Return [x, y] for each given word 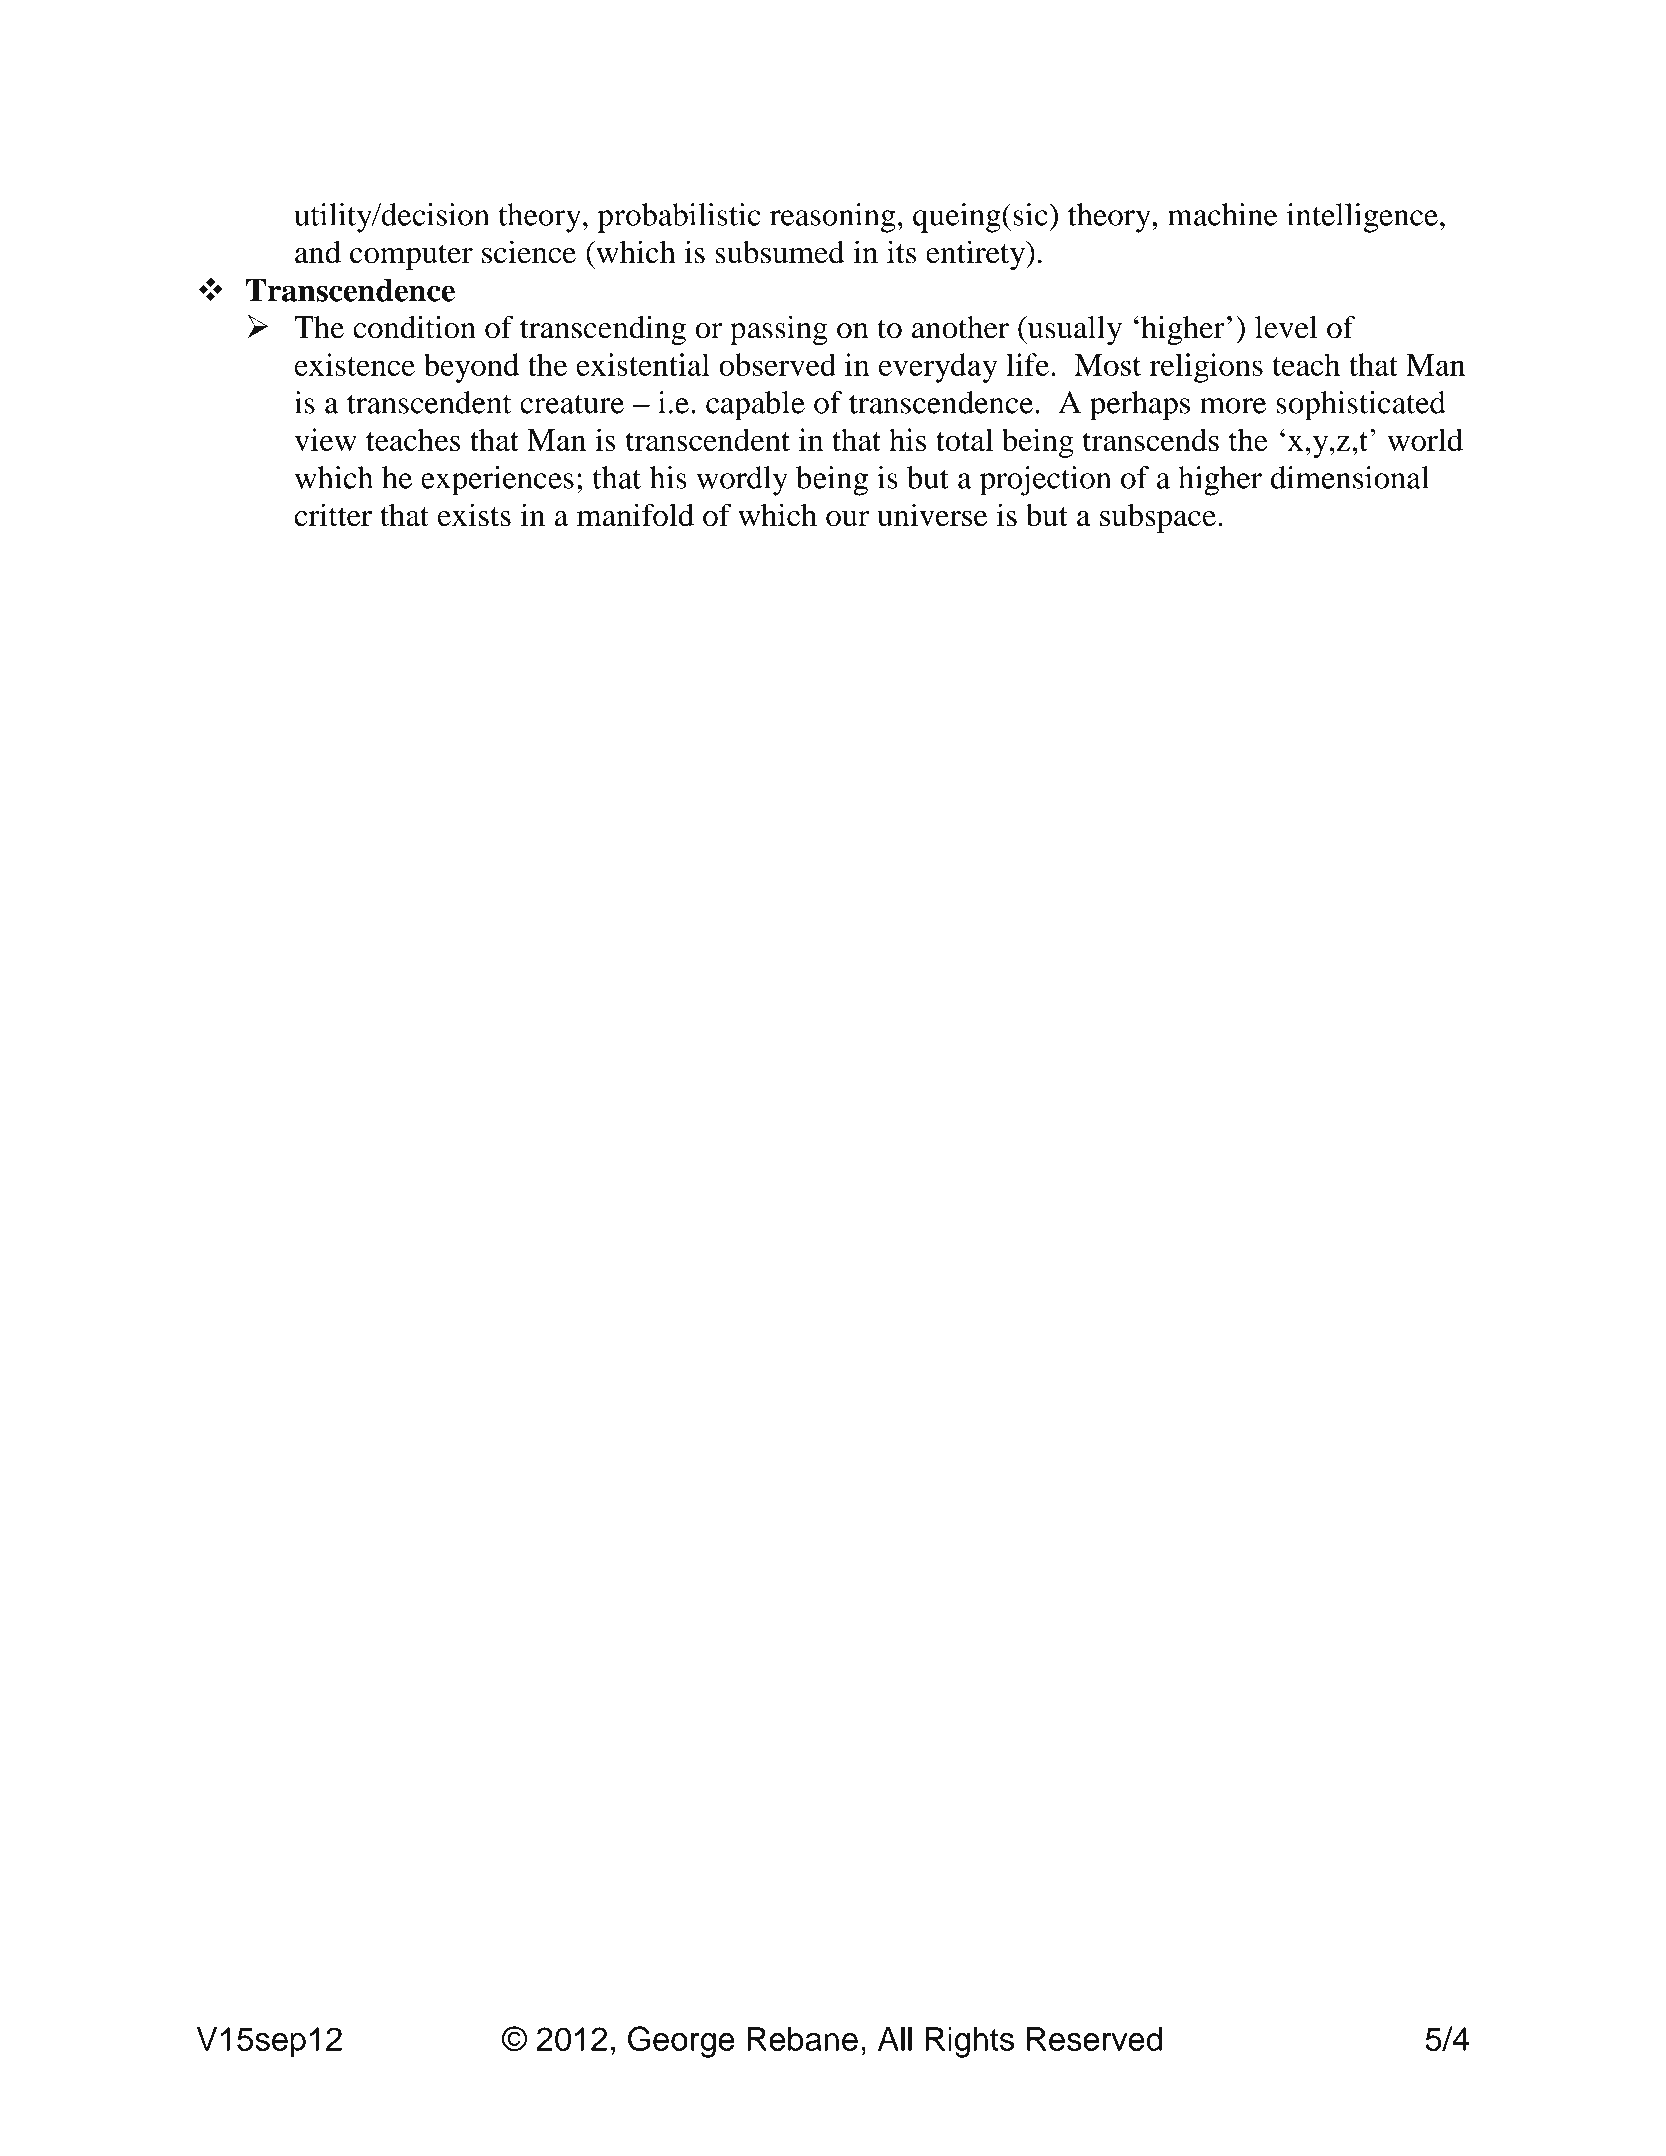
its [902, 252]
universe [932, 515]
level [1286, 327]
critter [333, 515]
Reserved [1094, 2039]
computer [411, 257]
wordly [742, 481]
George [681, 2042]
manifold [635, 515]
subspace [1158, 518]
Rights [969, 2042]
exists [474, 515]
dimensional [1350, 477]
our [847, 519]
